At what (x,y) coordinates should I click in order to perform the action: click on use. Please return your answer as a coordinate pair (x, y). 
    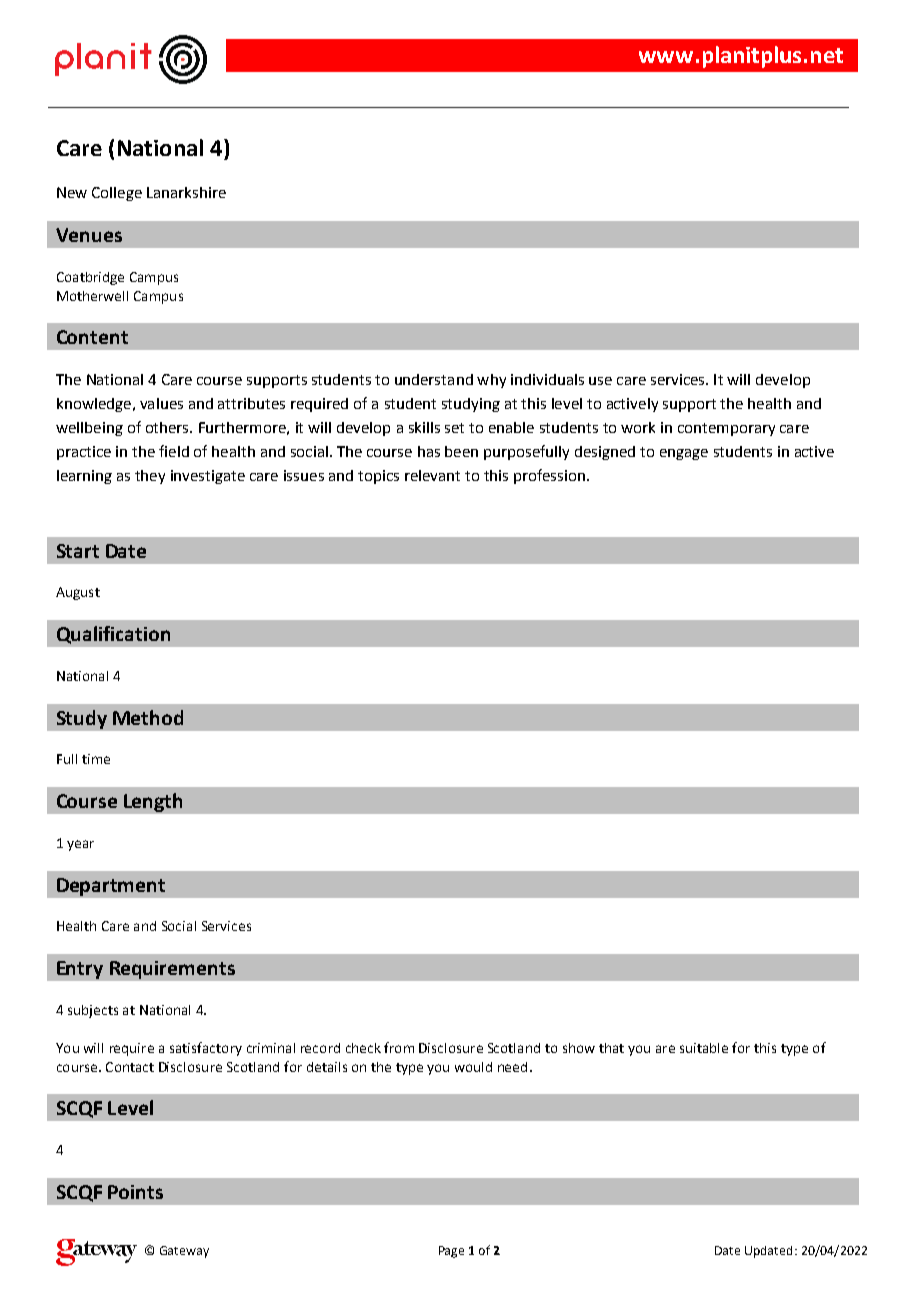
    Looking at the image, I should click on (600, 381).
